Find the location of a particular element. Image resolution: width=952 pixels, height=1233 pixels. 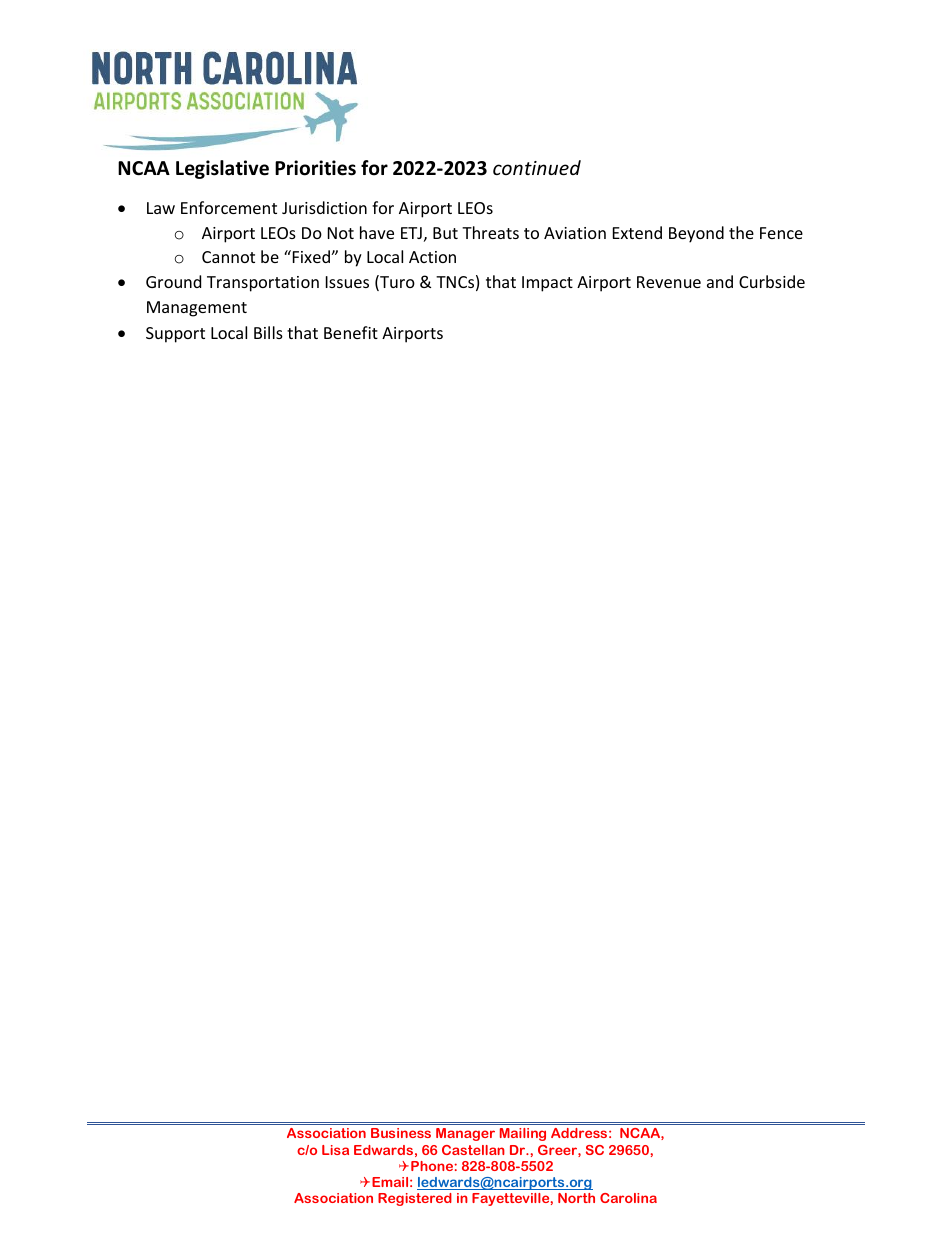

Beyond is located at coordinates (696, 234).
